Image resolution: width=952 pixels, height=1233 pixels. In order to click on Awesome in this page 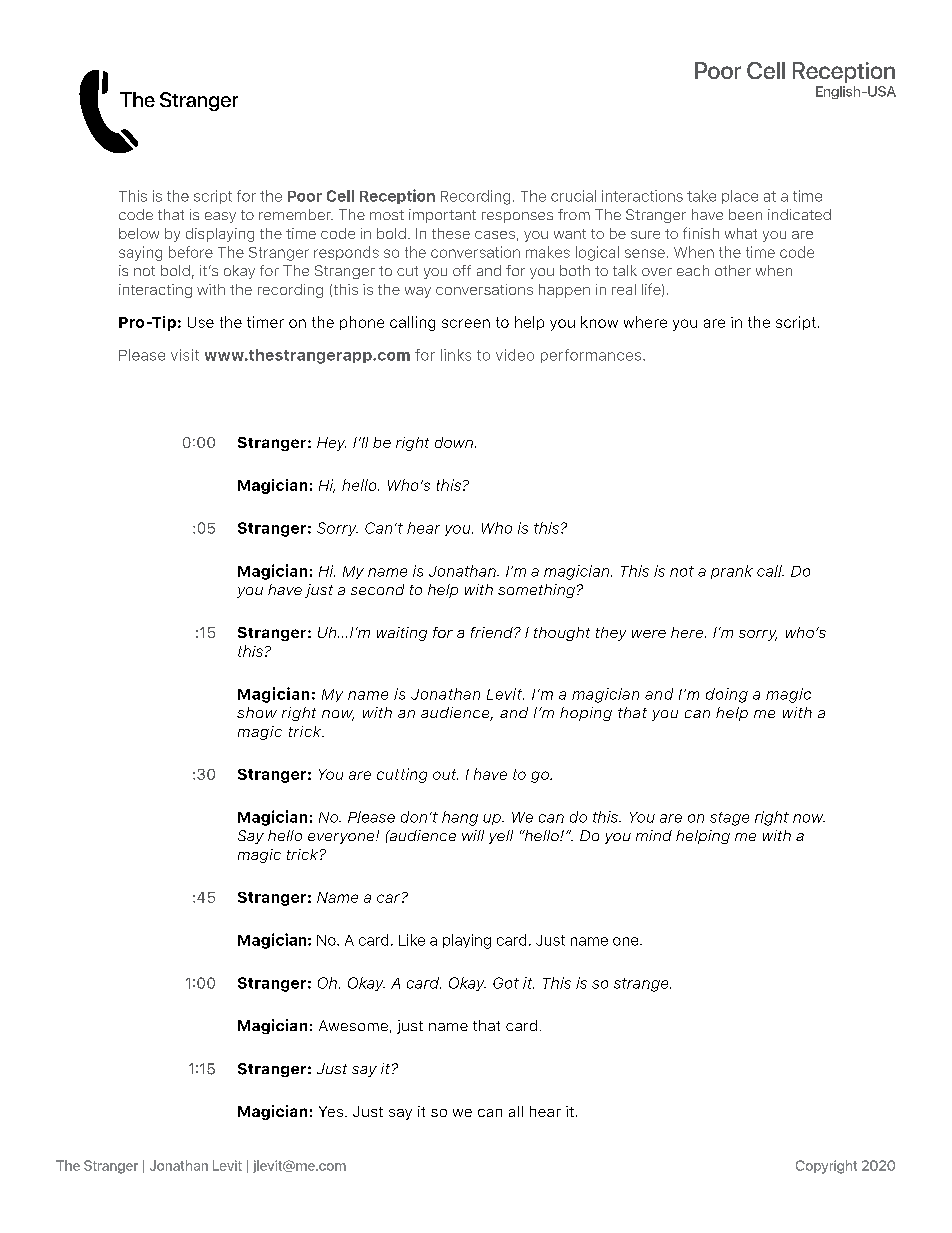, I will do `click(353, 1025)`.
